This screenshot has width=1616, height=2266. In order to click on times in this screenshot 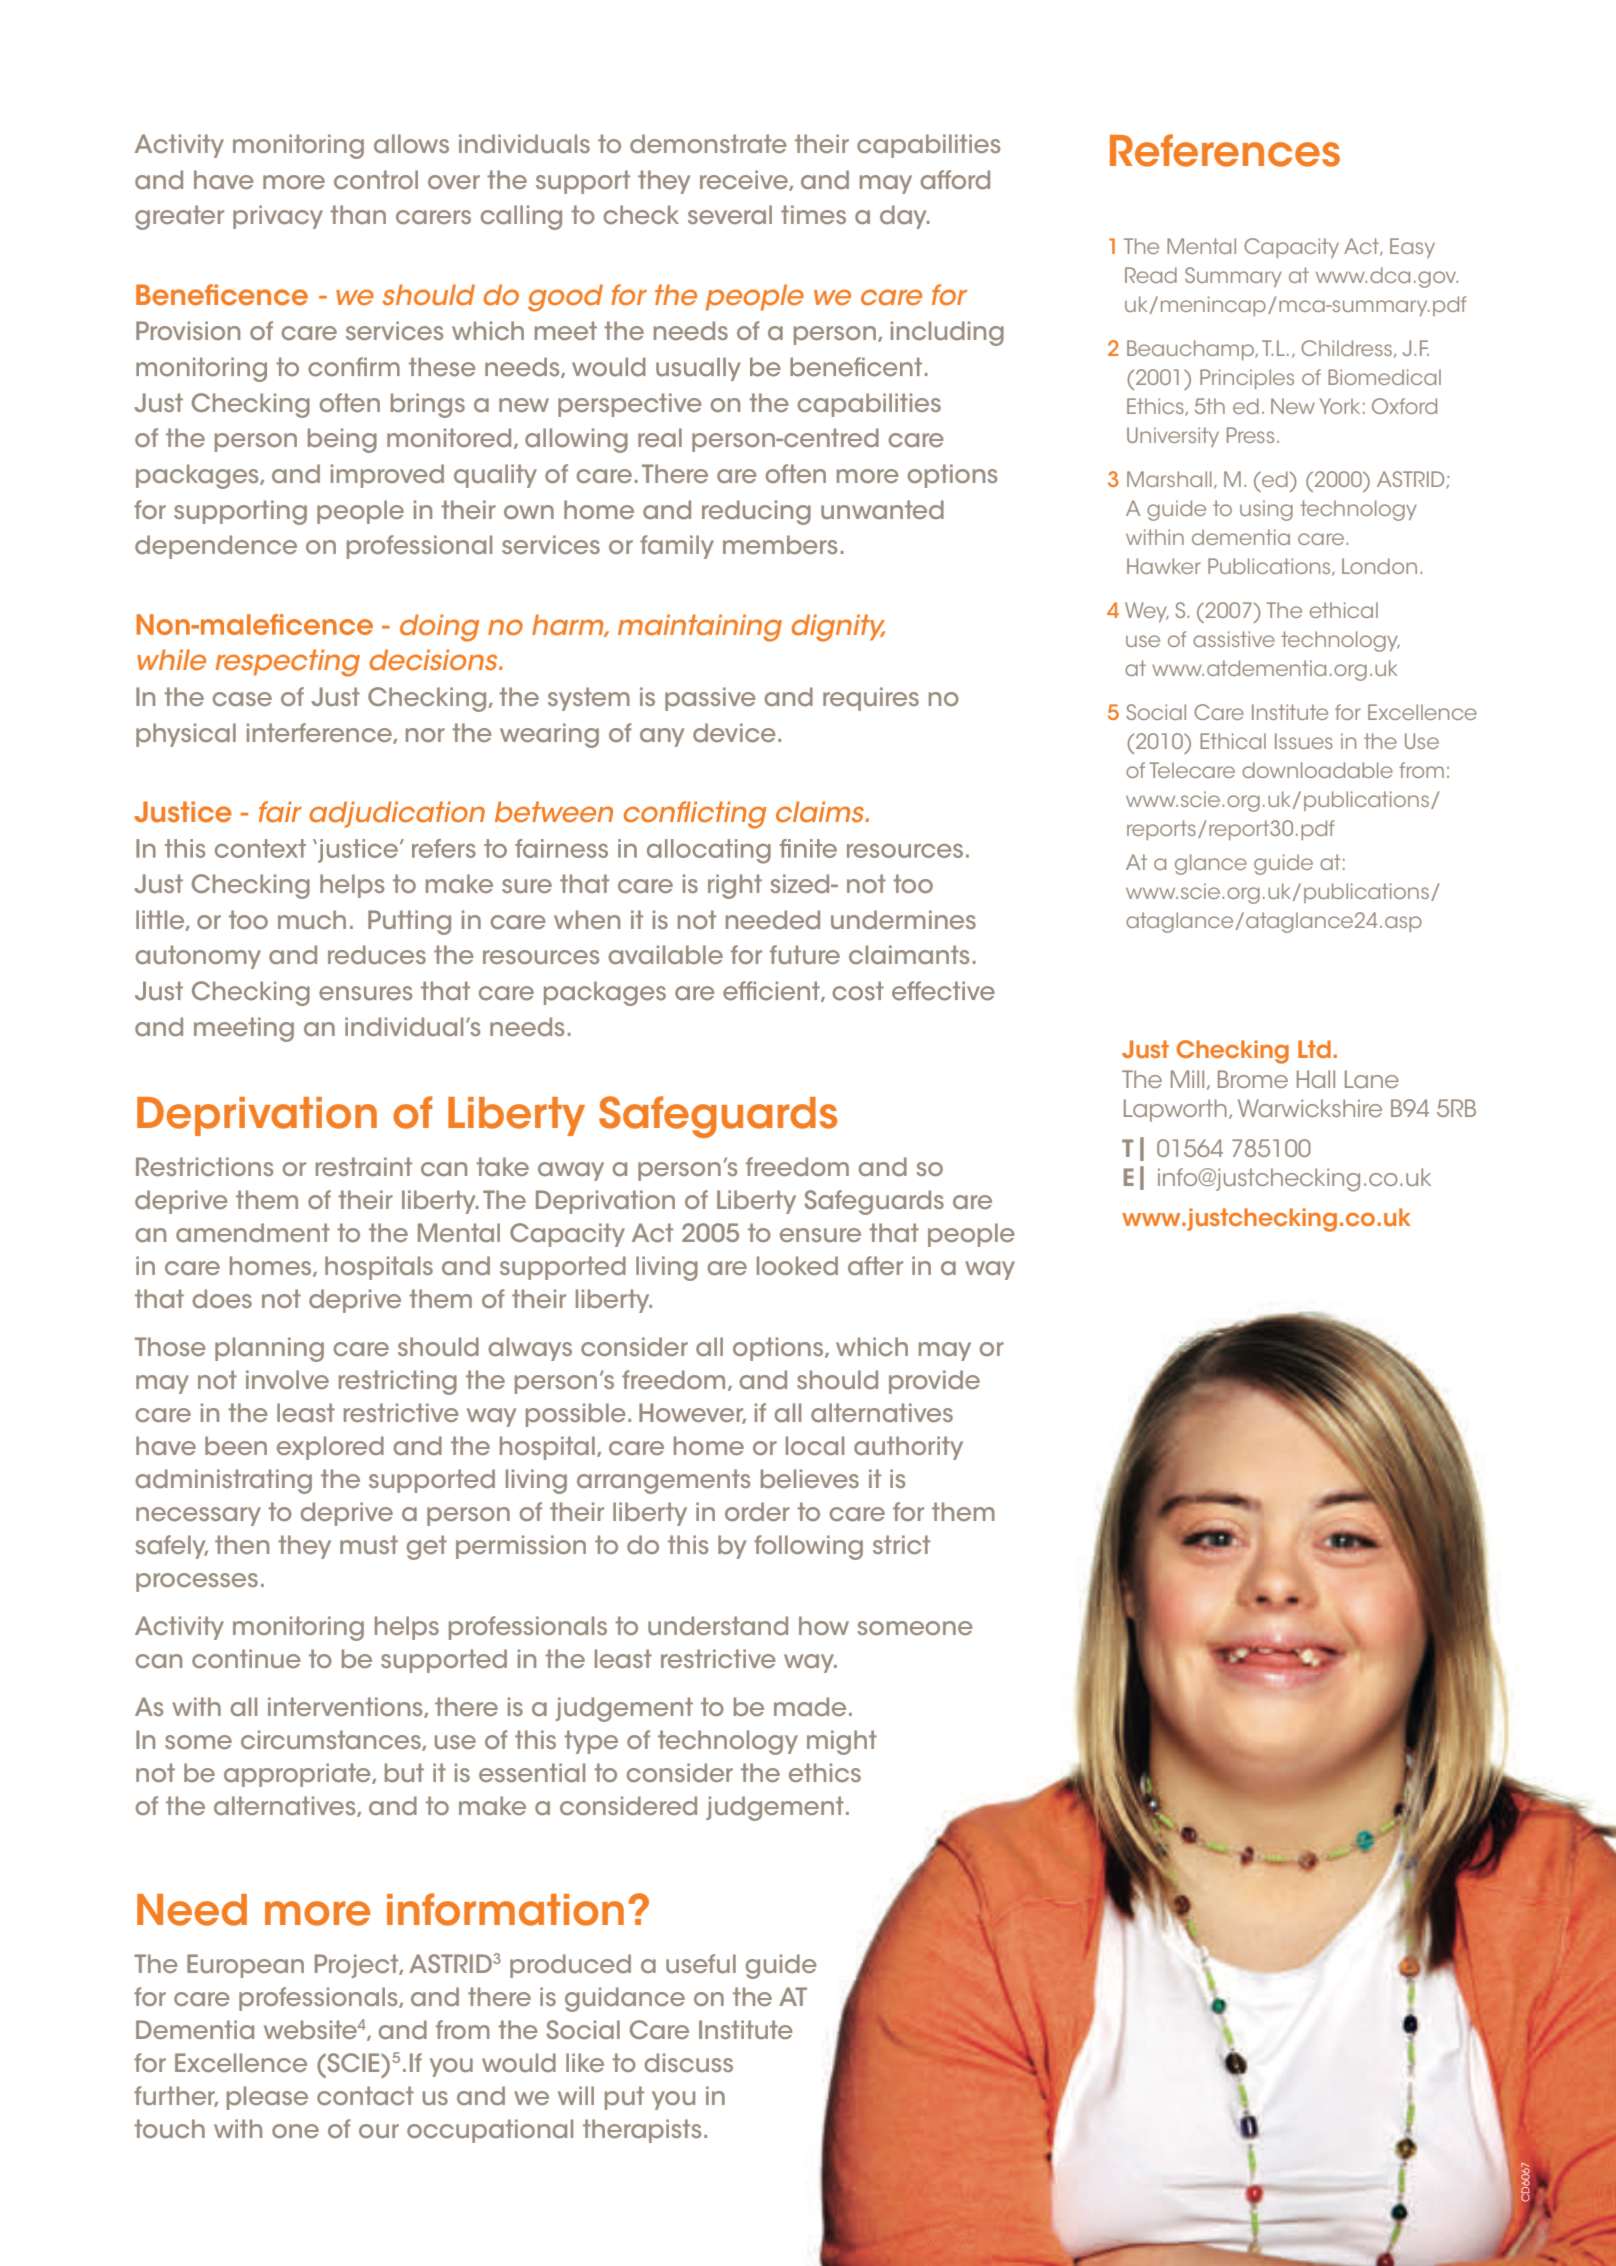, I will do `click(813, 214)`.
